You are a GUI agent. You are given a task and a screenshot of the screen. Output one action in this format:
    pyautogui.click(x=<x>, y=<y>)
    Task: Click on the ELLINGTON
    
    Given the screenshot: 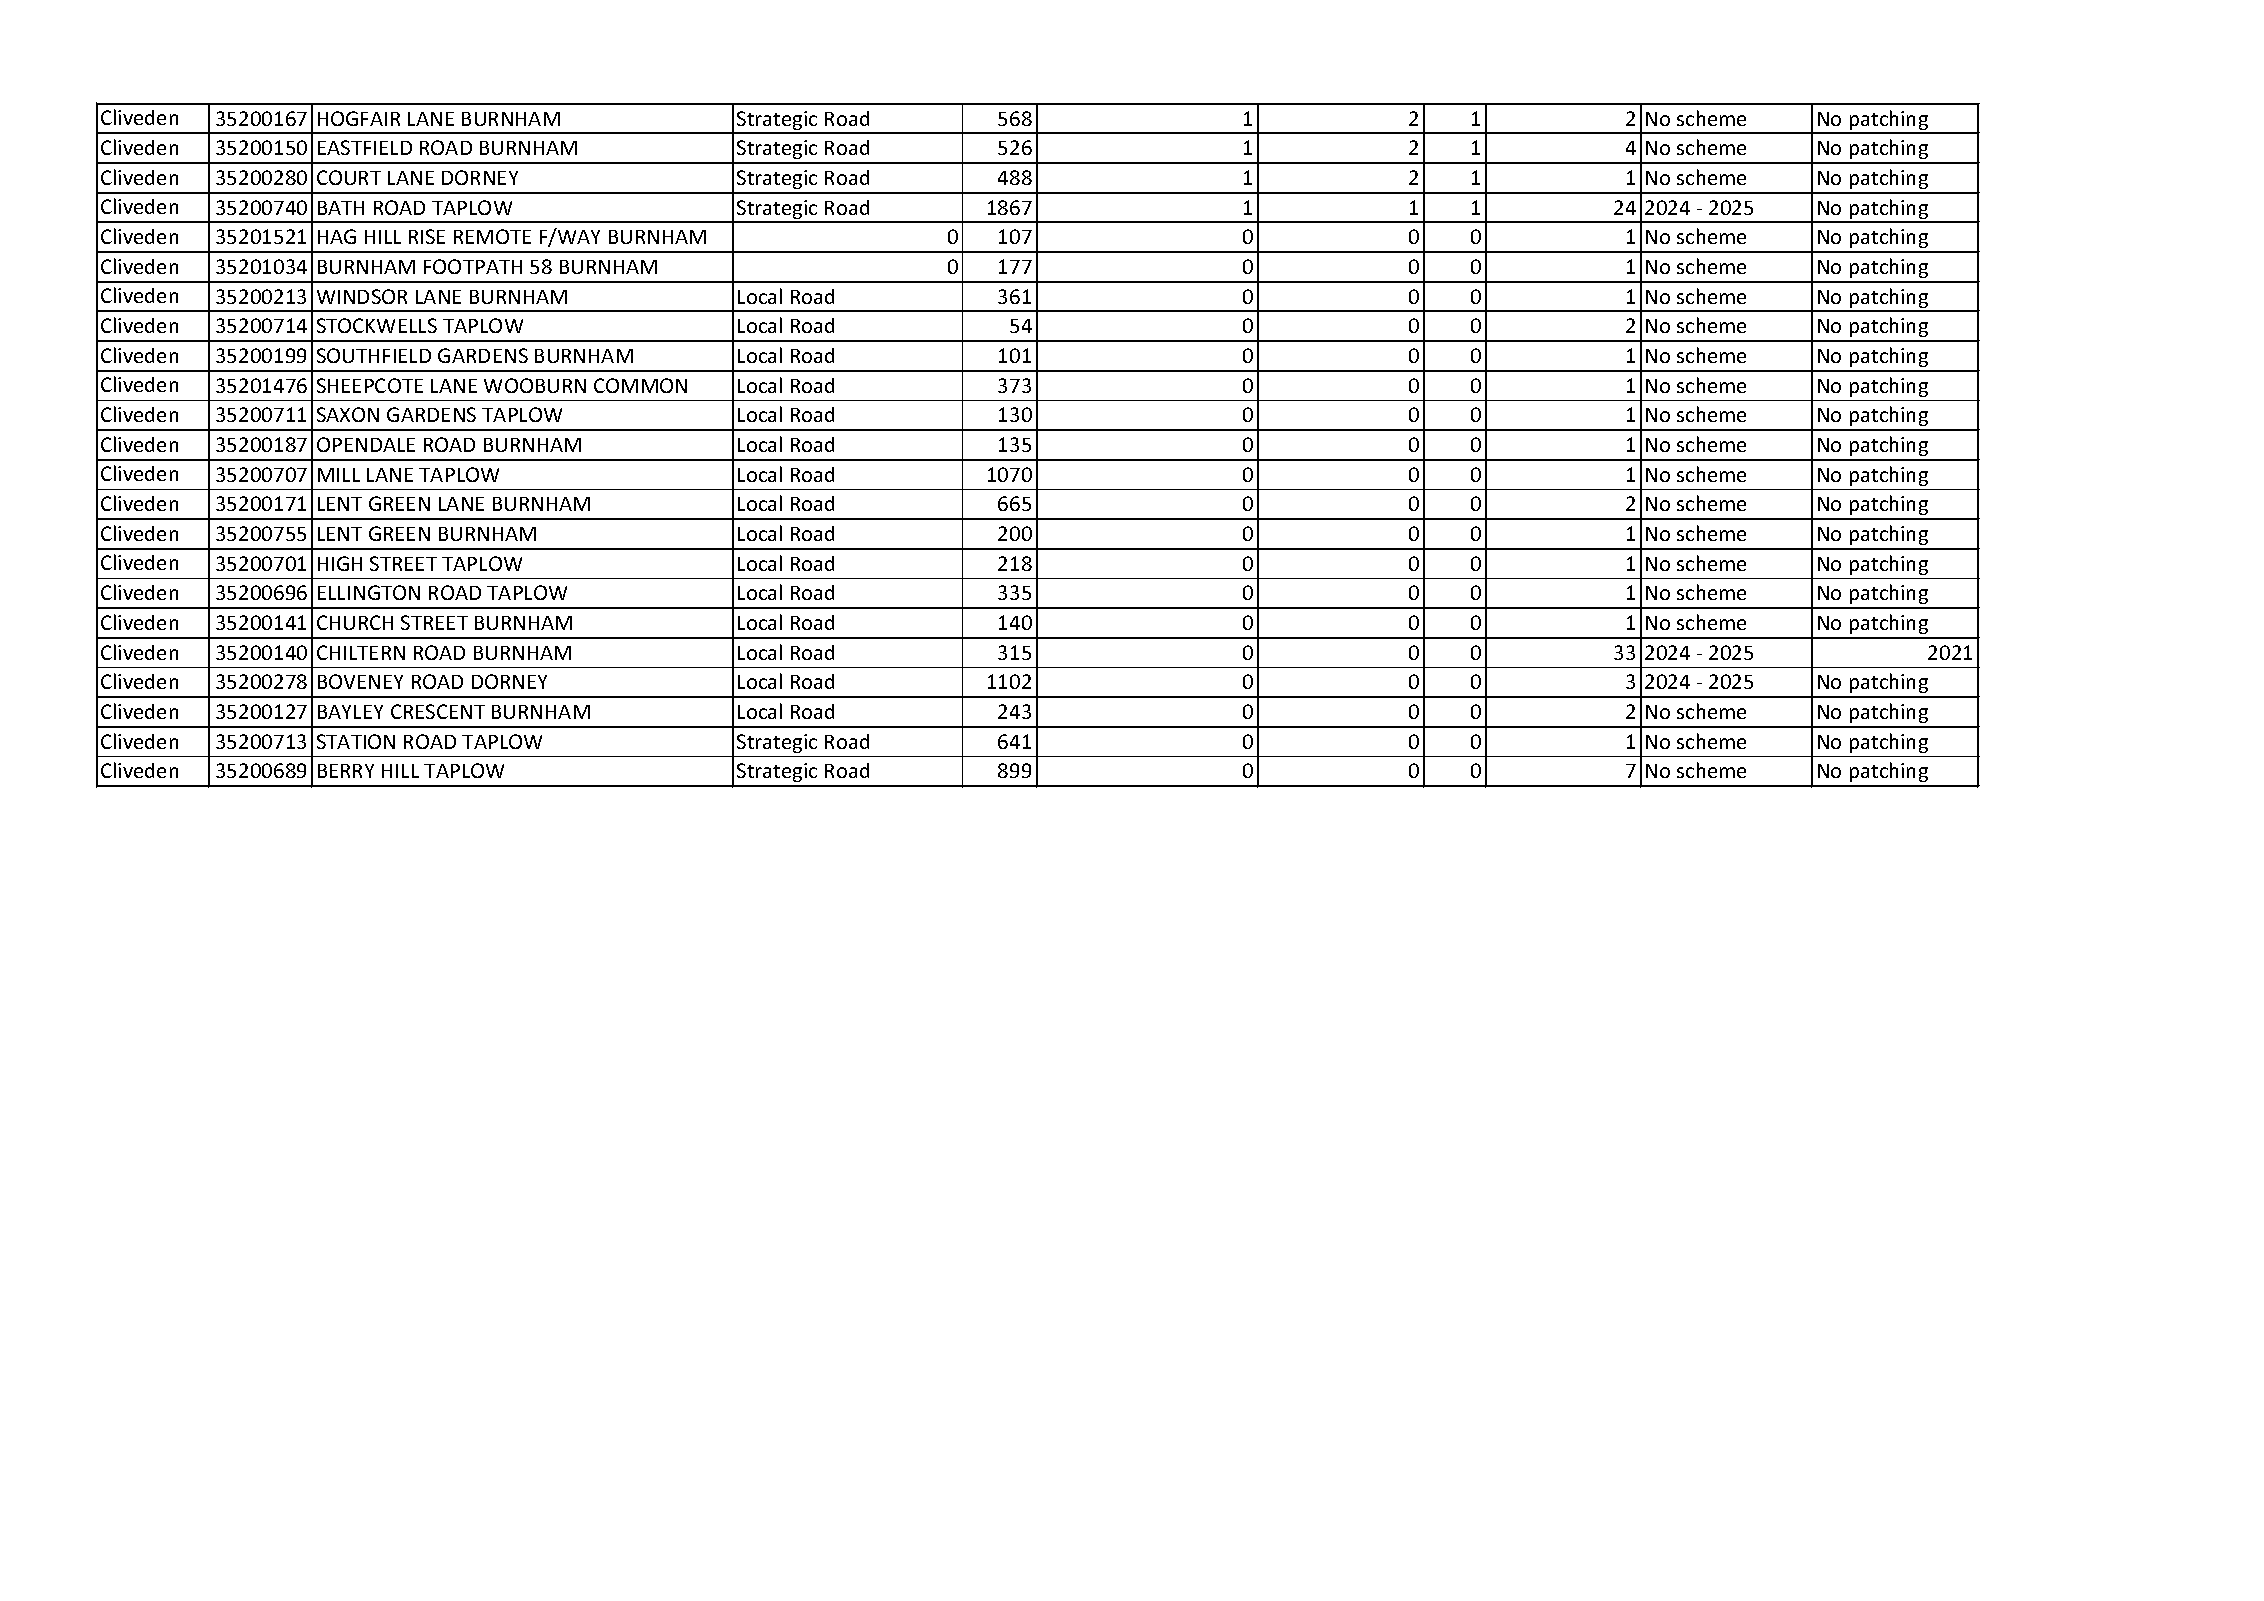 What is the action you would take?
    pyautogui.click(x=369, y=592)
